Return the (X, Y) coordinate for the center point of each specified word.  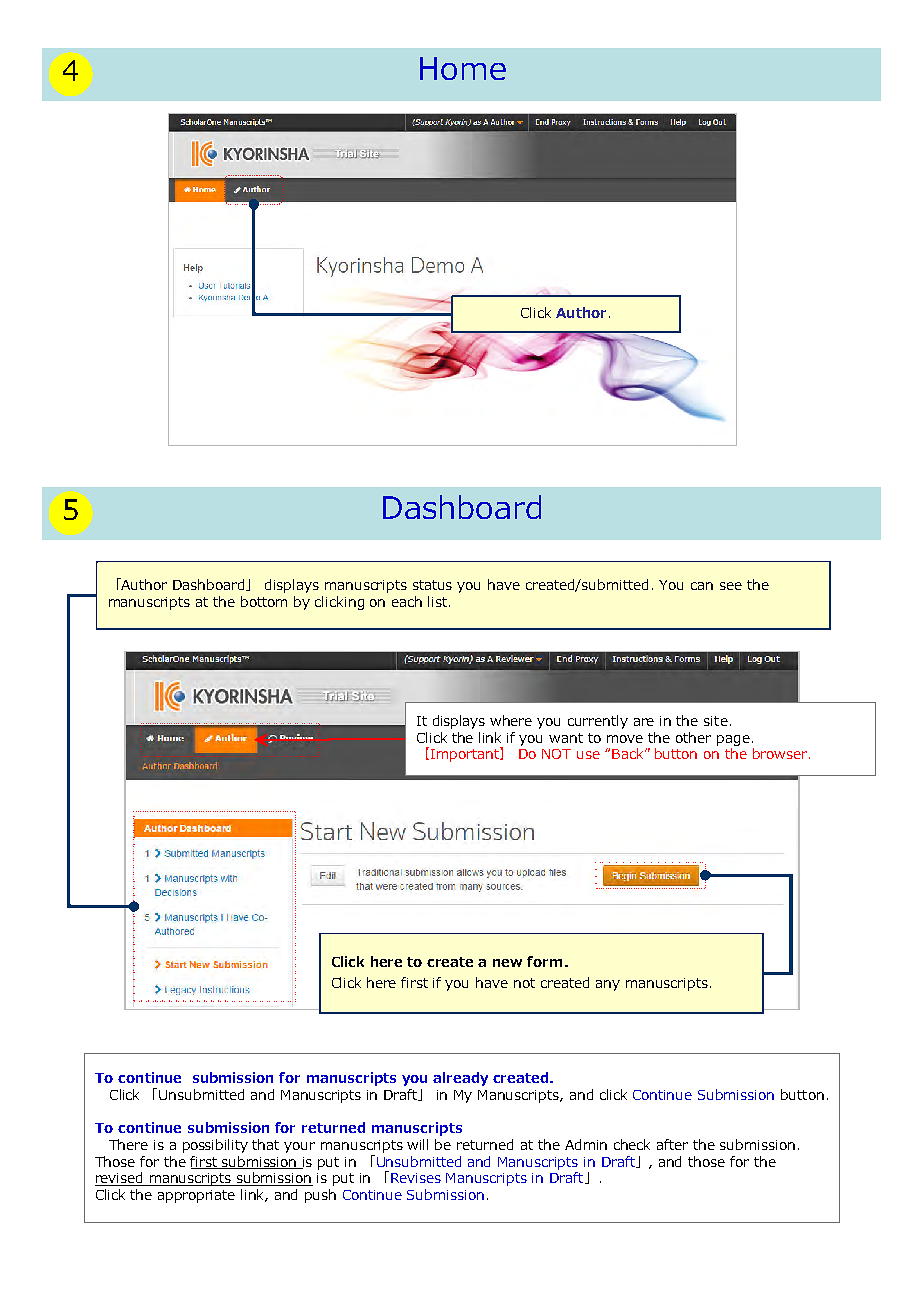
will (417, 1144)
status (432, 585)
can (702, 586)
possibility (215, 1146)
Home (463, 68)
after (672, 1144)
